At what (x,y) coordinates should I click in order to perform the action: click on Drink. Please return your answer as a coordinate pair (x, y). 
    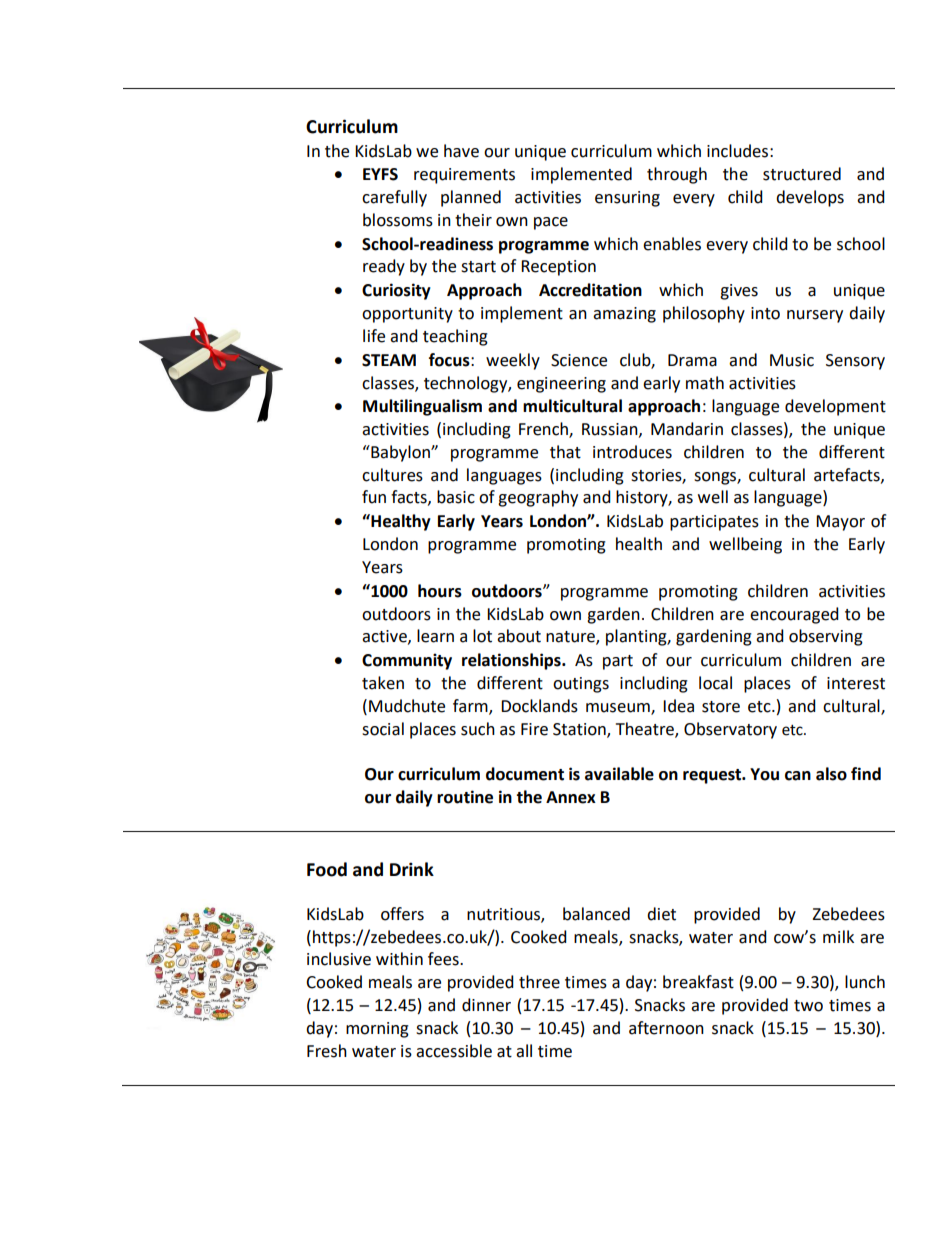
    Looking at the image, I should click on (412, 869).
